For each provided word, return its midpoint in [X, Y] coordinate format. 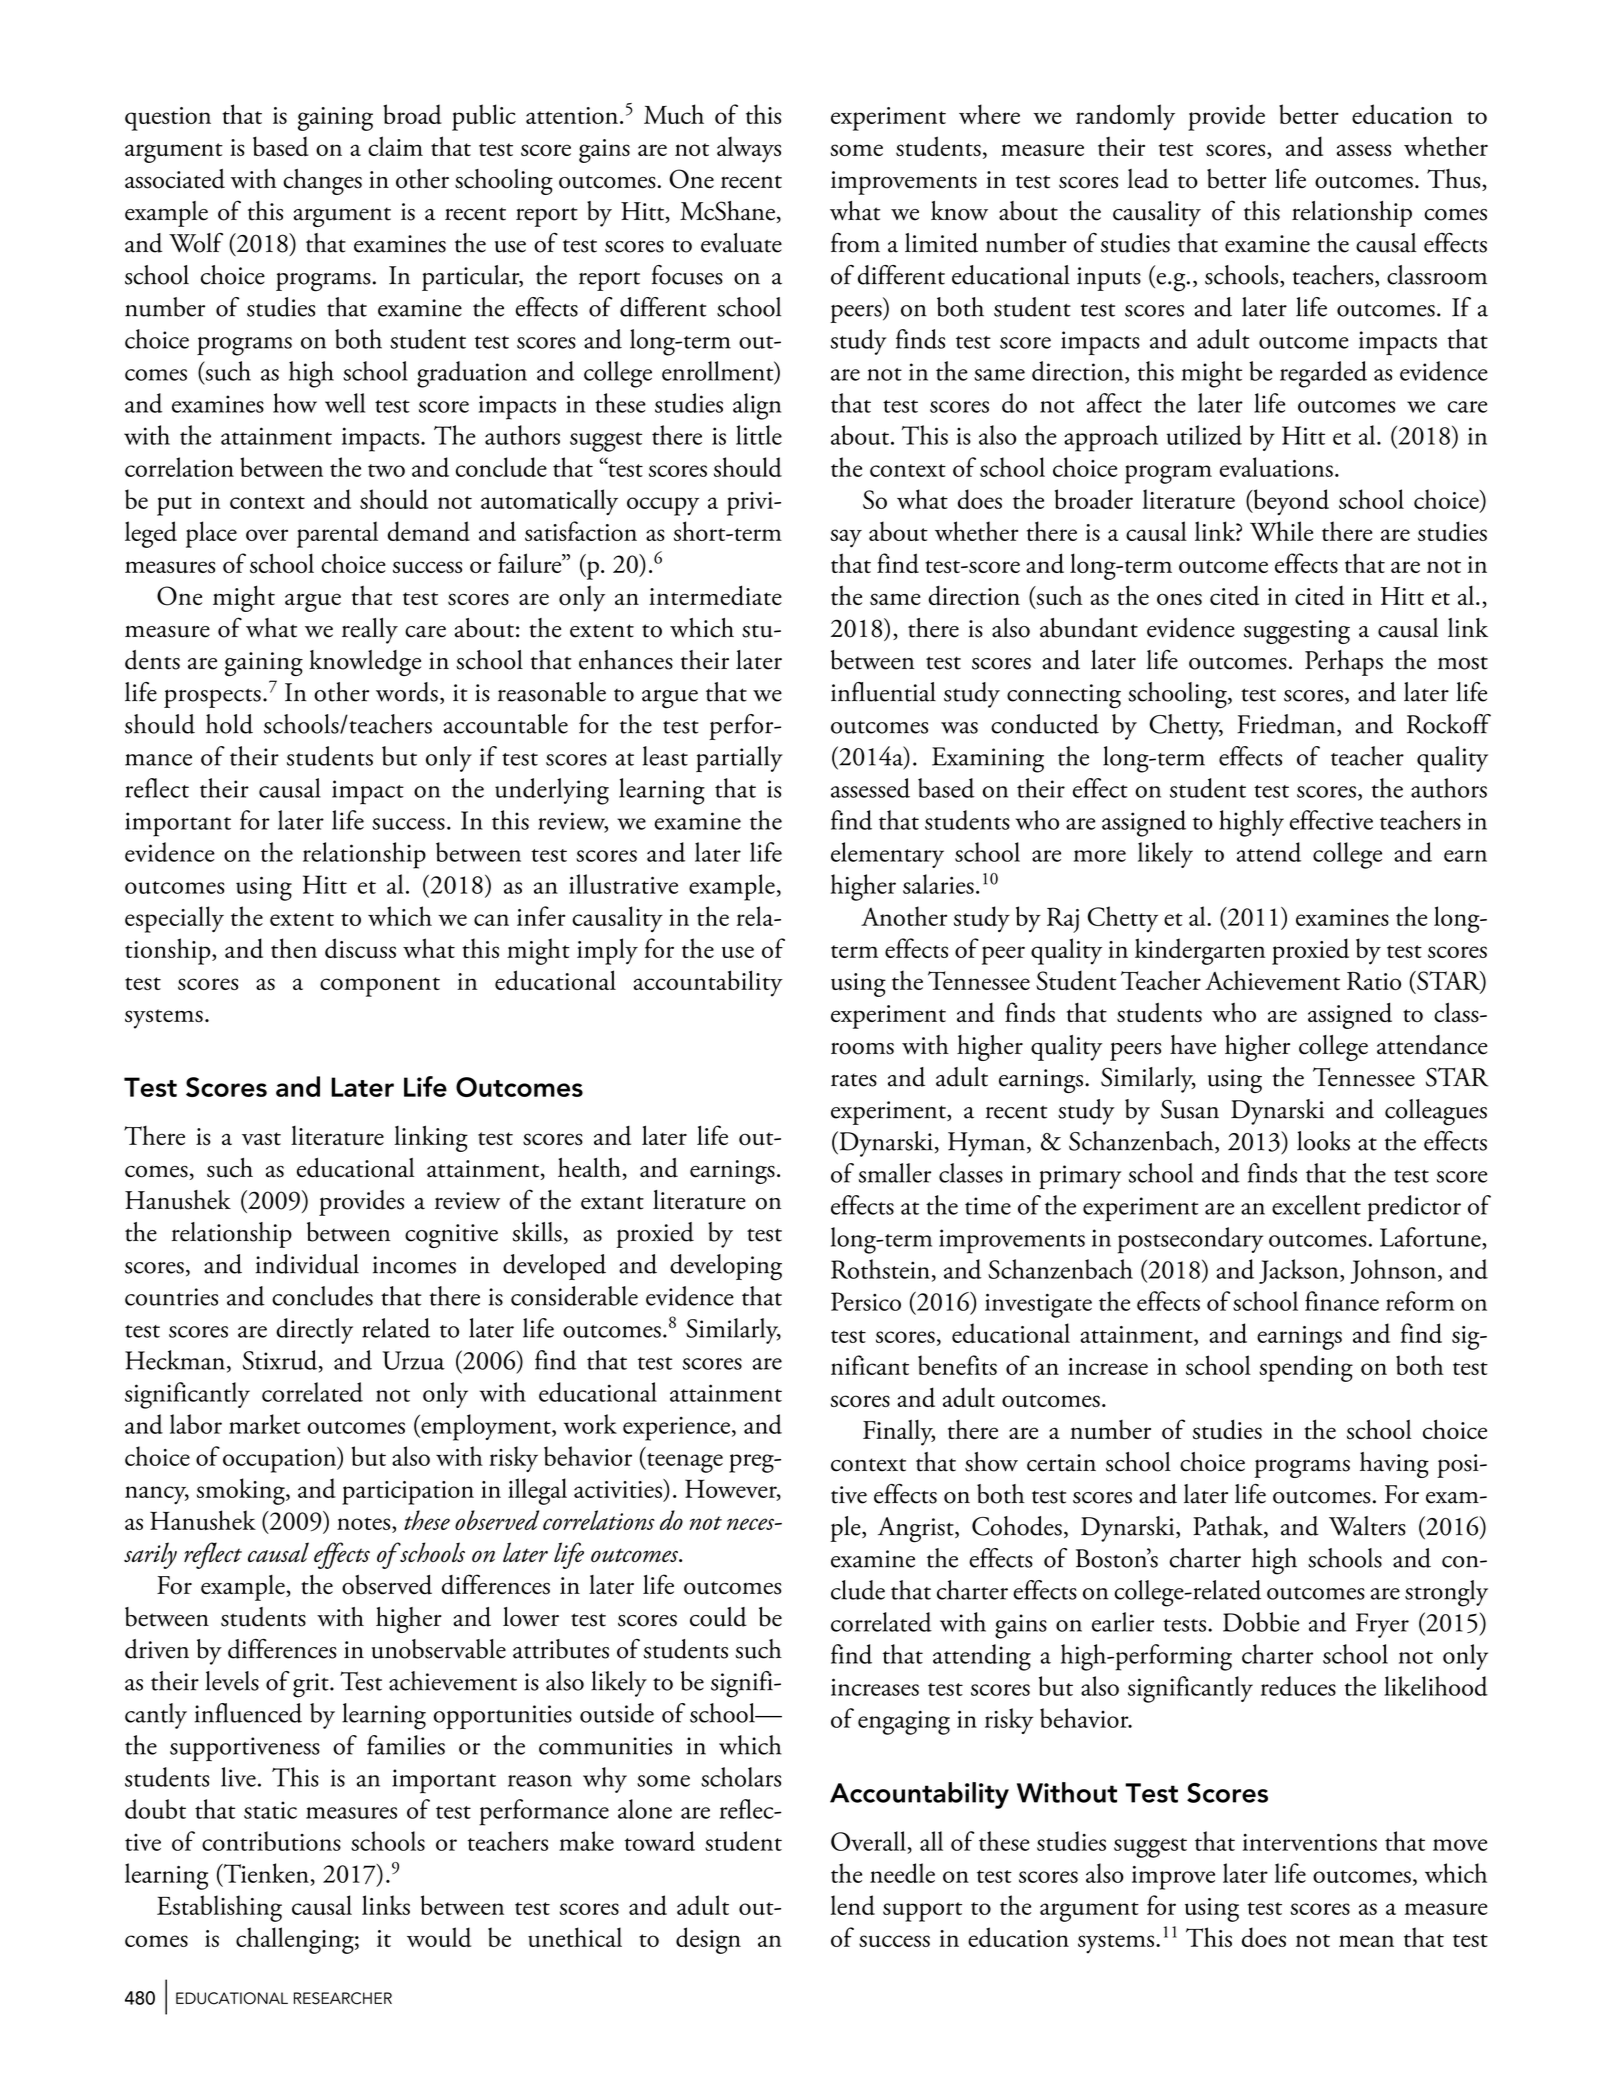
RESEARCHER [343, 1998]
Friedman [1287, 725]
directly [314, 1331]
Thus [1455, 180]
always [749, 149]
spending [1306, 1368]
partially [739, 759]
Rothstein [880, 1269]
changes [322, 182]
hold [229, 724]
